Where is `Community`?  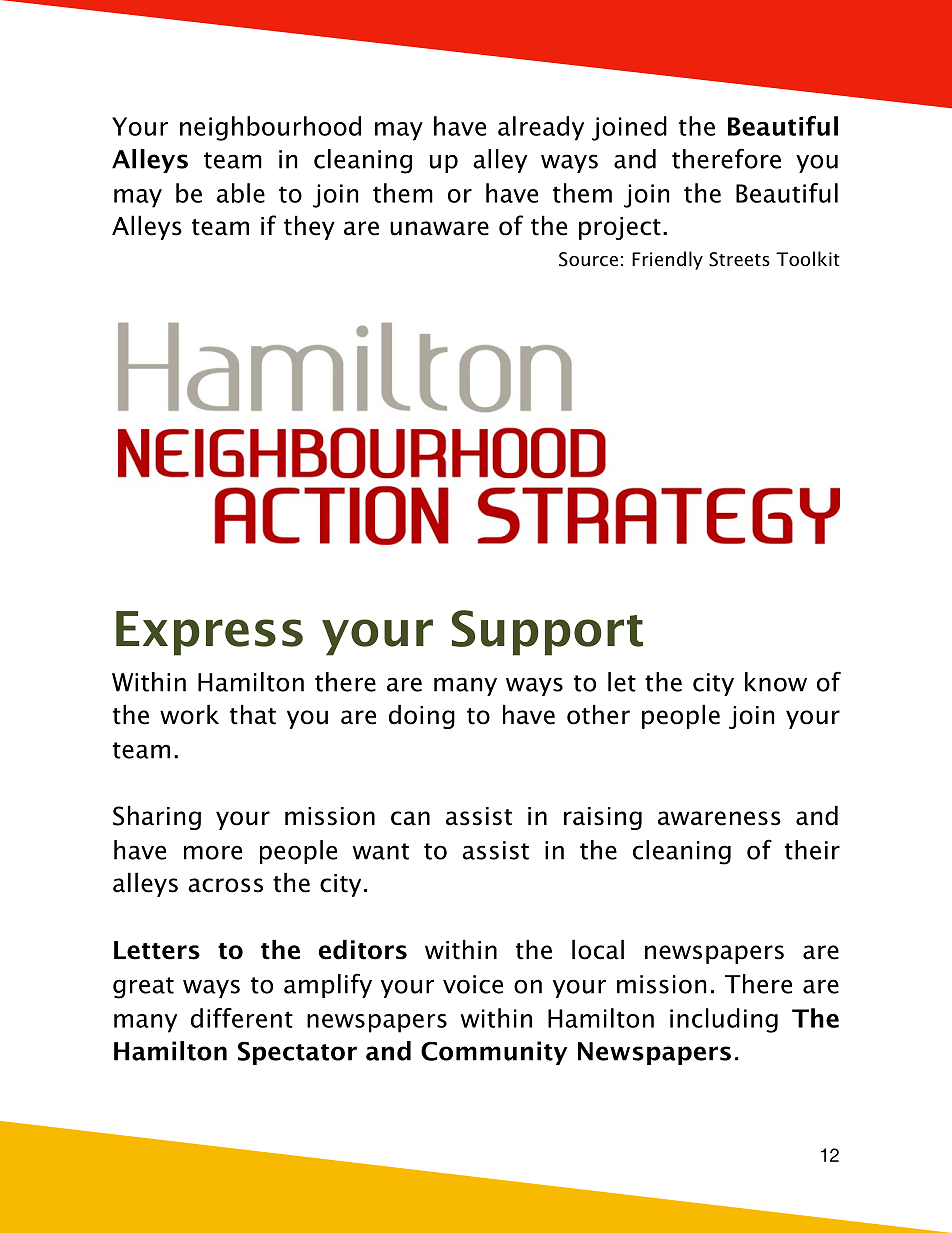 Community is located at coordinates (494, 1053).
